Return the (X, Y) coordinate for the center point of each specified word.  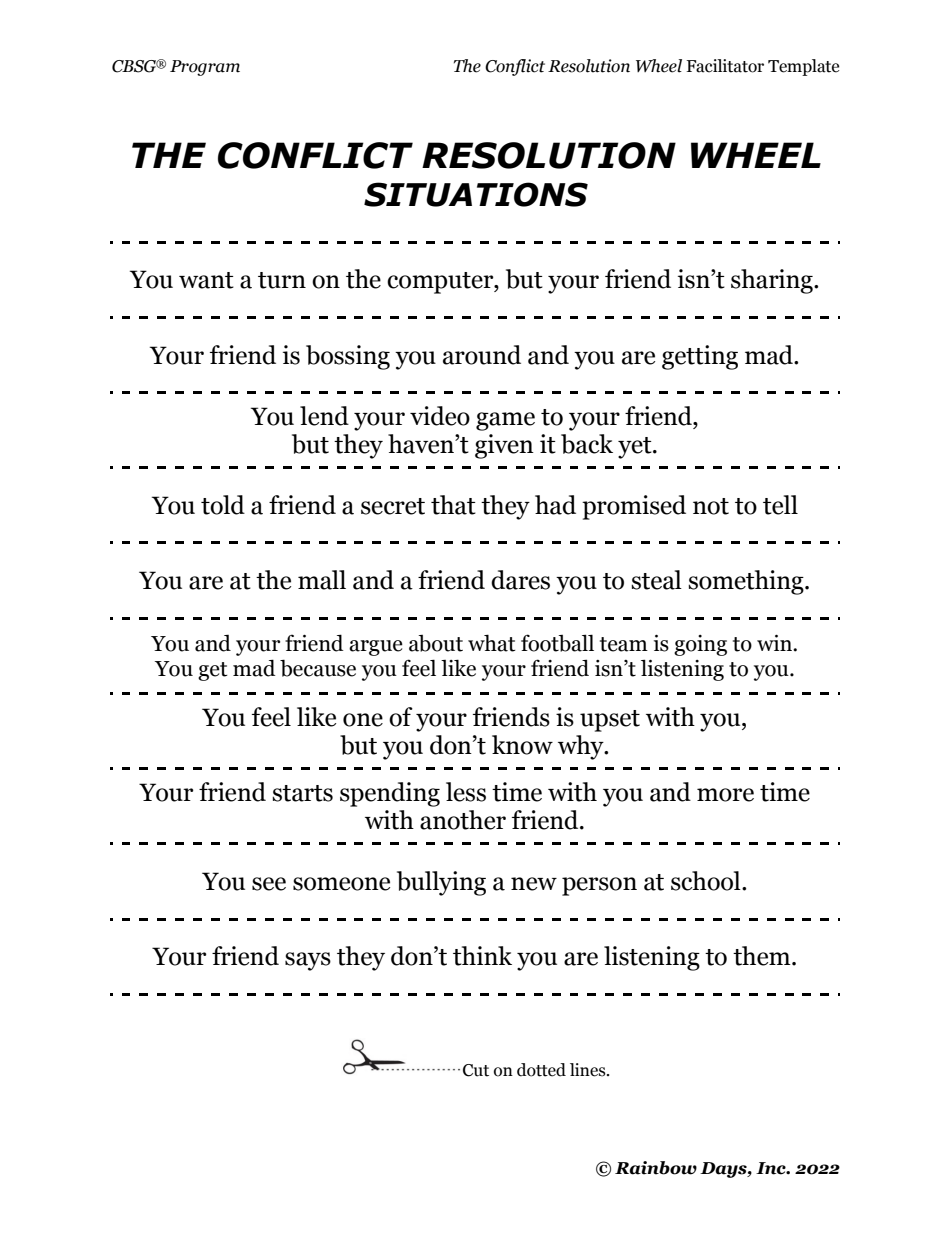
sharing (773, 281)
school (707, 881)
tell (780, 505)
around (482, 355)
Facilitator (725, 66)
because (318, 668)
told (223, 505)
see (269, 884)
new (534, 884)
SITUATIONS (476, 194)
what (492, 643)
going (700, 645)
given (504, 446)
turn (282, 280)
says (308, 961)
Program (205, 68)
